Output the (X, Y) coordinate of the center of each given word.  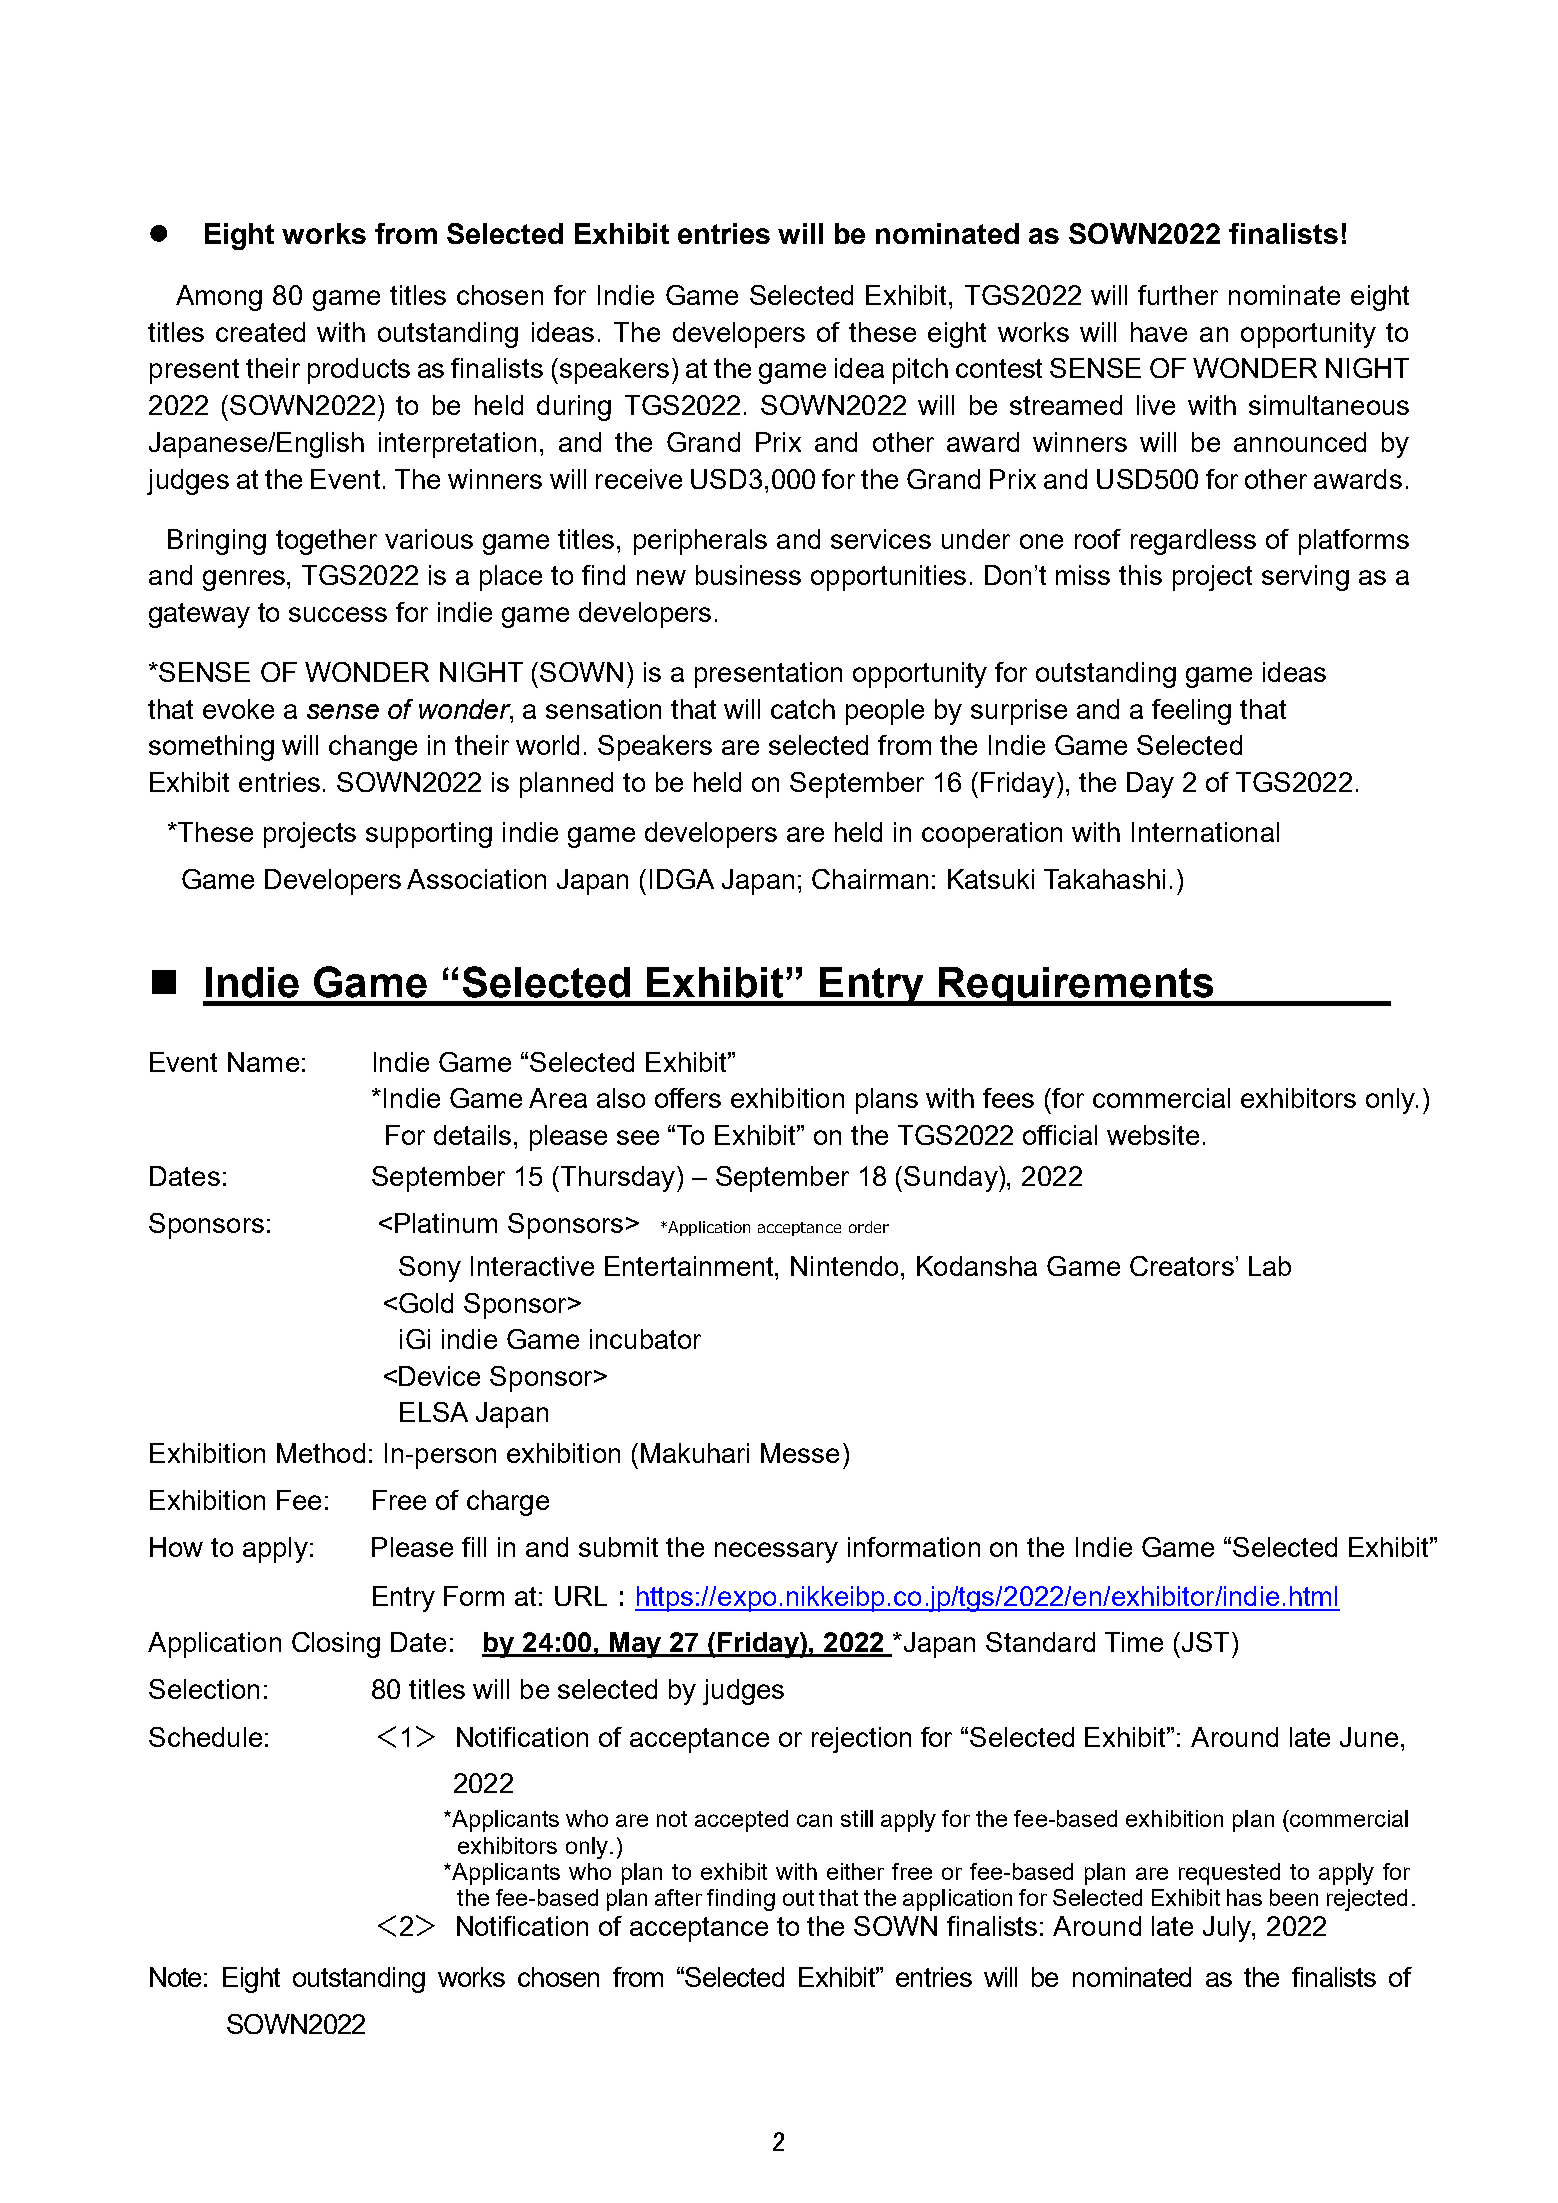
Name (263, 1062)
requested (1229, 1874)
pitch (920, 371)
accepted (741, 1821)
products (359, 371)
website (1153, 1135)
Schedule (205, 1737)
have (1159, 332)
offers (688, 1098)
